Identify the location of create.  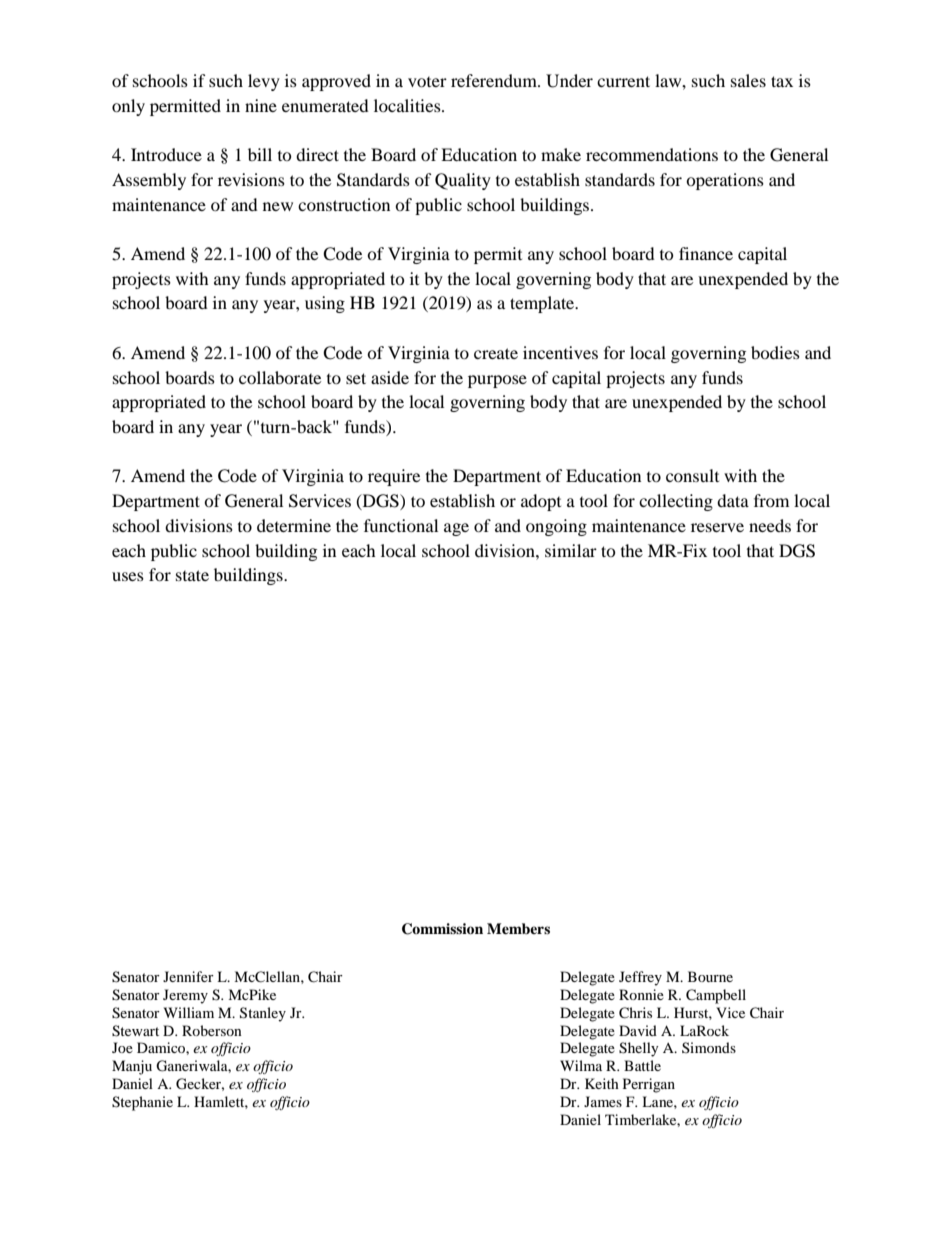
(496, 353).
